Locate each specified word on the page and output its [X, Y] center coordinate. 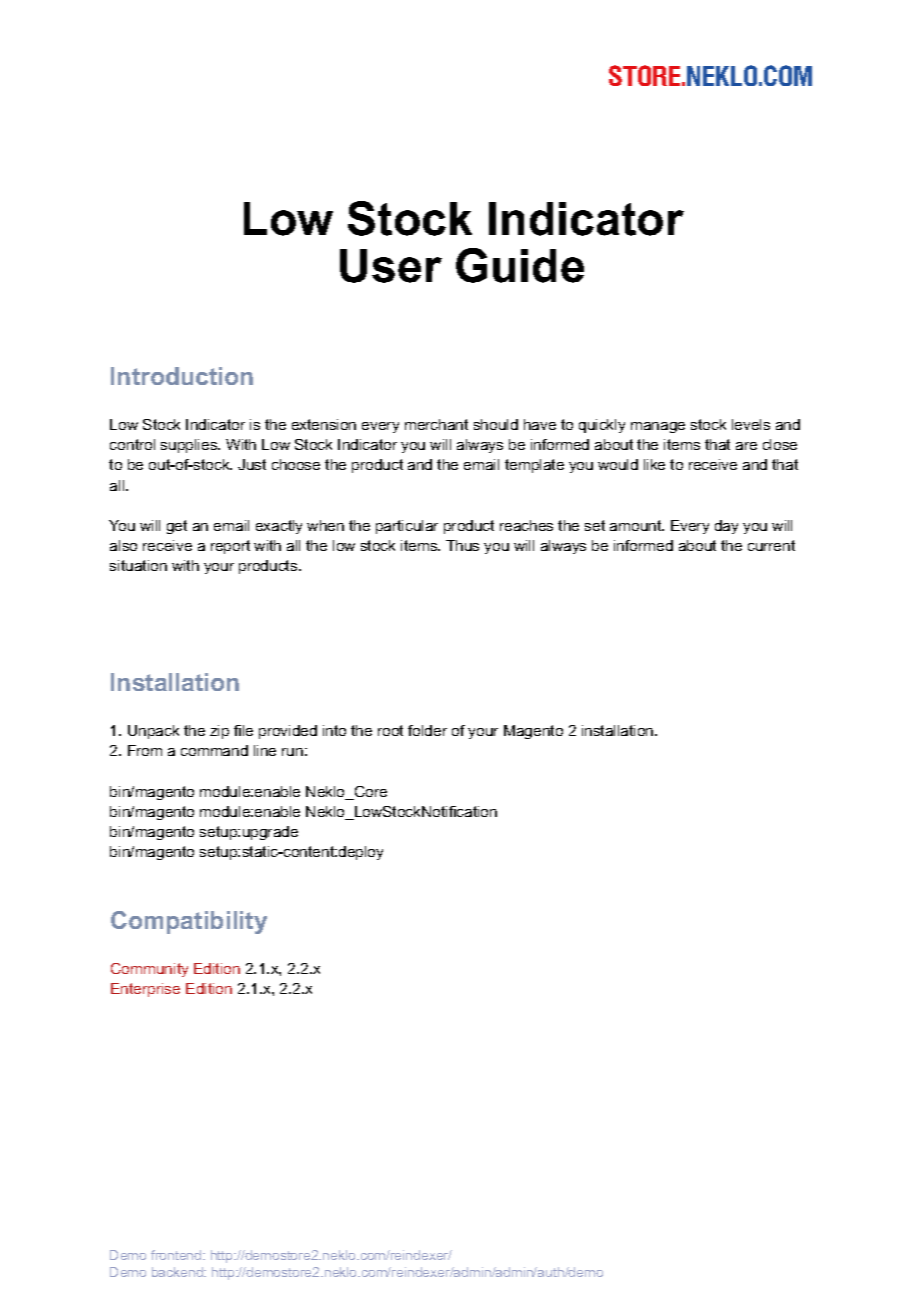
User [391, 266]
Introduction [182, 376]
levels [751, 424]
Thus [462, 545]
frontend [177, 1255]
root [390, 730]
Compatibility [189, 922]
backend [178, 1272]
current [771, 545]
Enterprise [145, 990]
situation [138, 565]
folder [427, 730]
